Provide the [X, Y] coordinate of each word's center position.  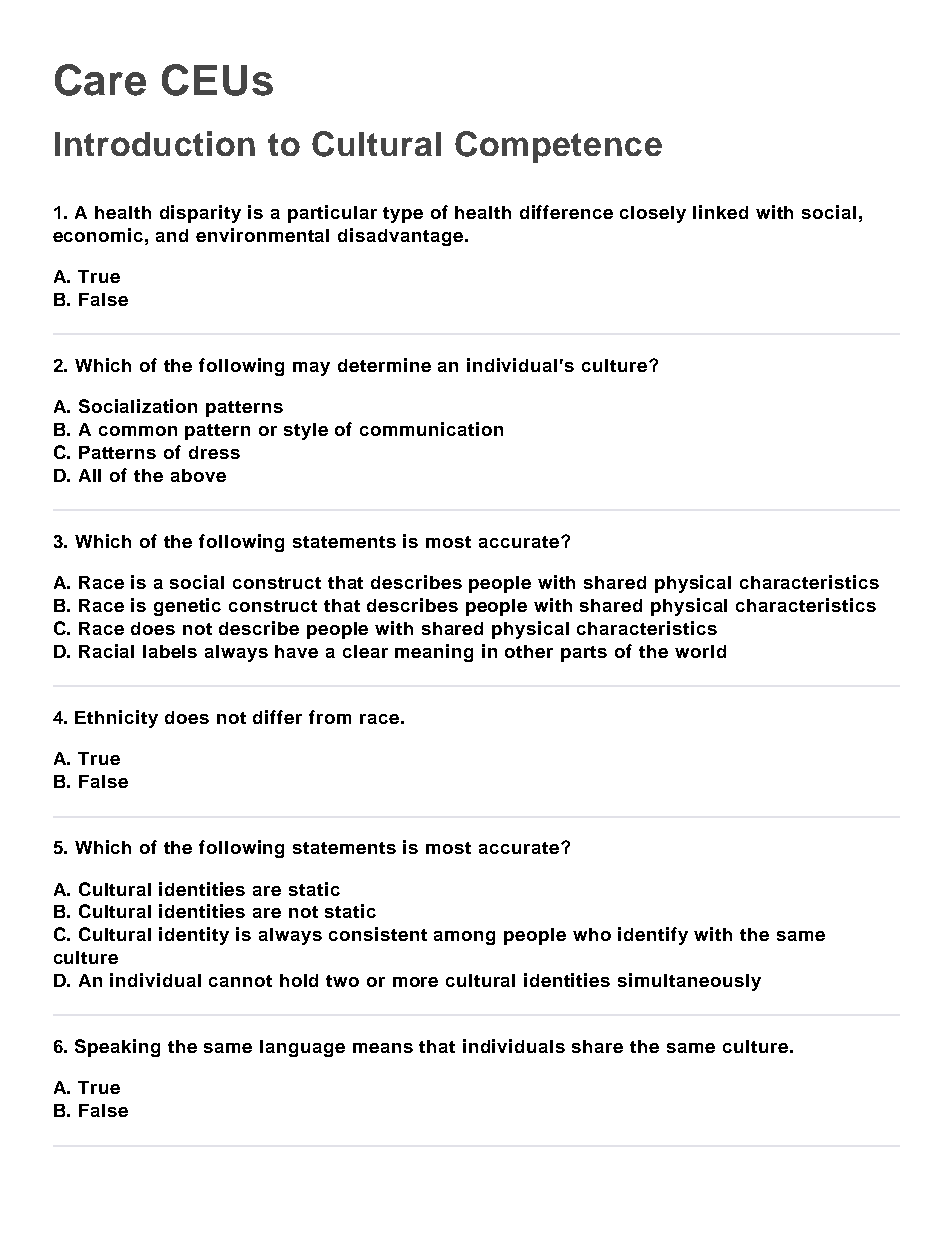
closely [653, 214]
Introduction [155, 143]
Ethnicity [116, 719]
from [330, 717]
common [138, 431]
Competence [558, 147]
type [403, 215]
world [700, 651]
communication [431, 429]
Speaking [117, 1048]
